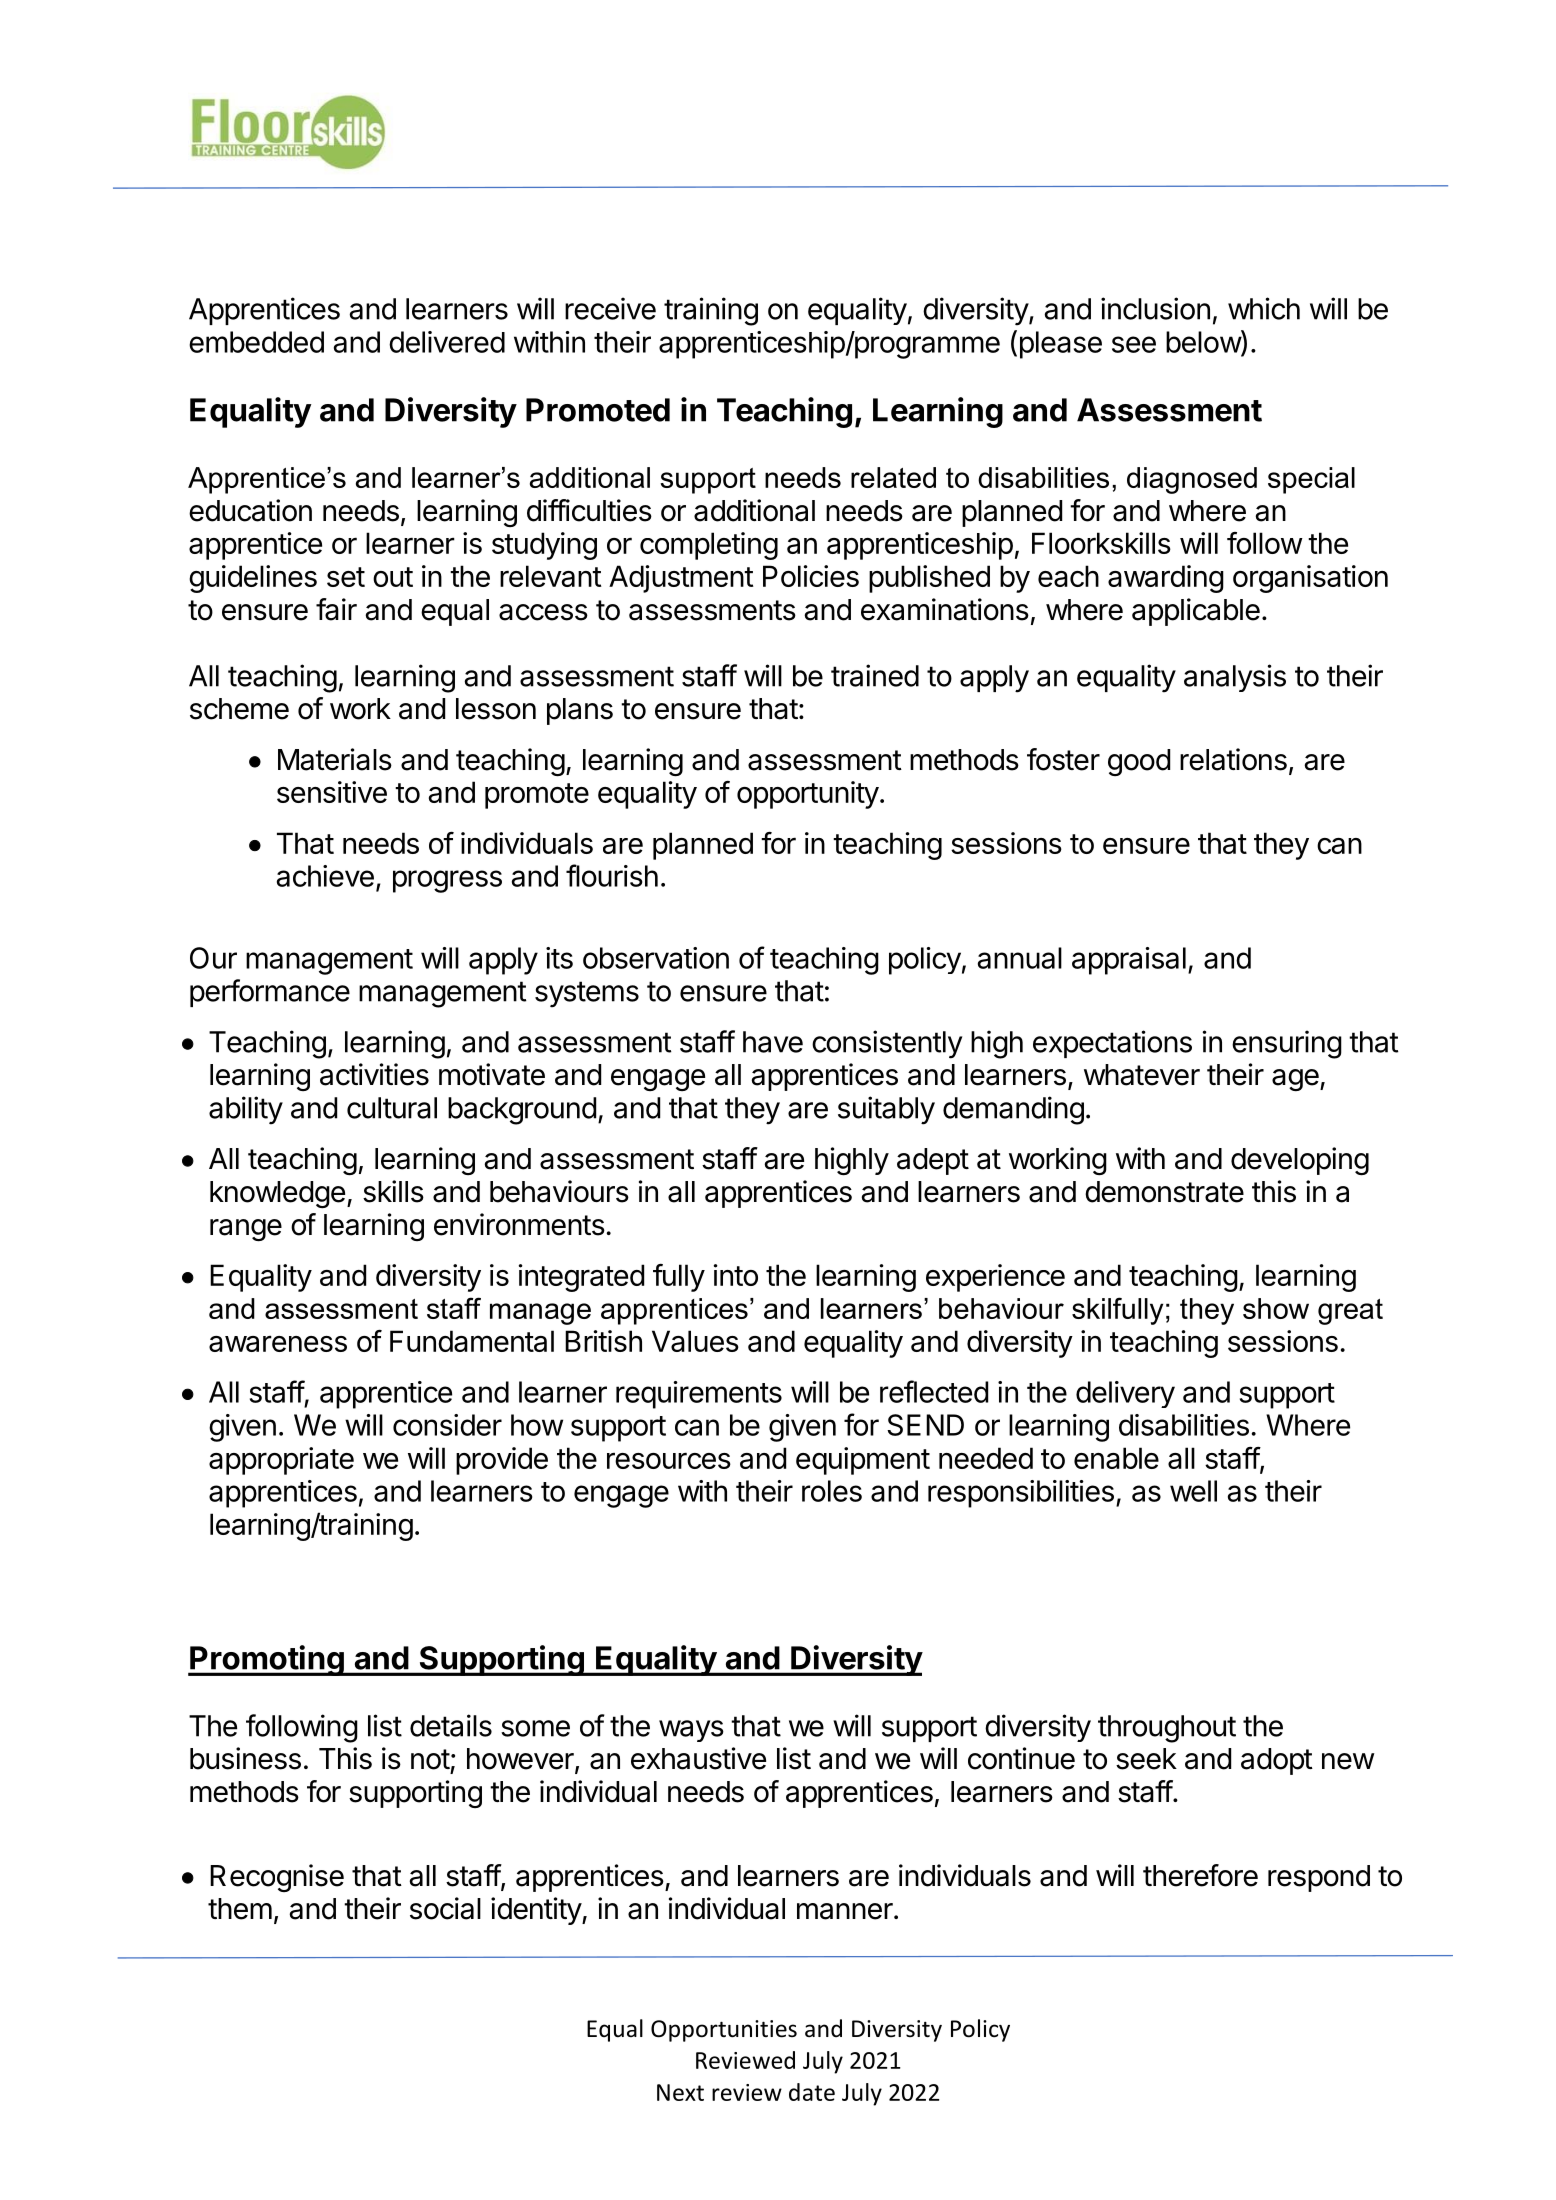  Describe the element at coordinates (1167, 1729) in the page. I see `throughout` at that location.
